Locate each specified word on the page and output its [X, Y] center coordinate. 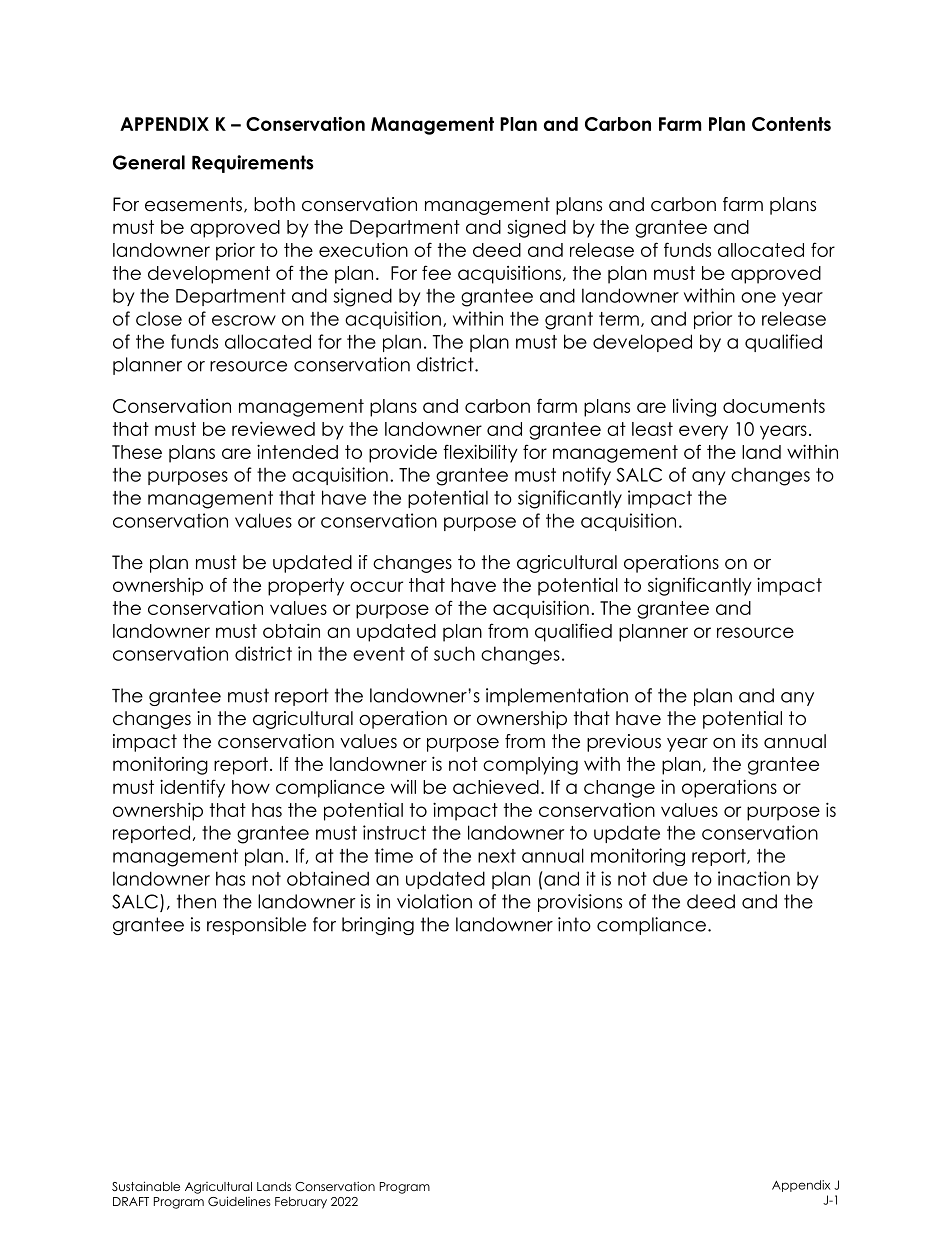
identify [192, 788]
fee [436, 272]
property [306, 587]
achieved [496, 786]
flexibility [480, 453]
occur [376, 586]
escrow [244, 320]
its [750, 741]
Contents [791, 124]
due [670, 879]
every [703, 432]
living [694, 407]
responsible [256, 926]
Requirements [253, 164]
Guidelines [239, 1201]
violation [434, 901]
